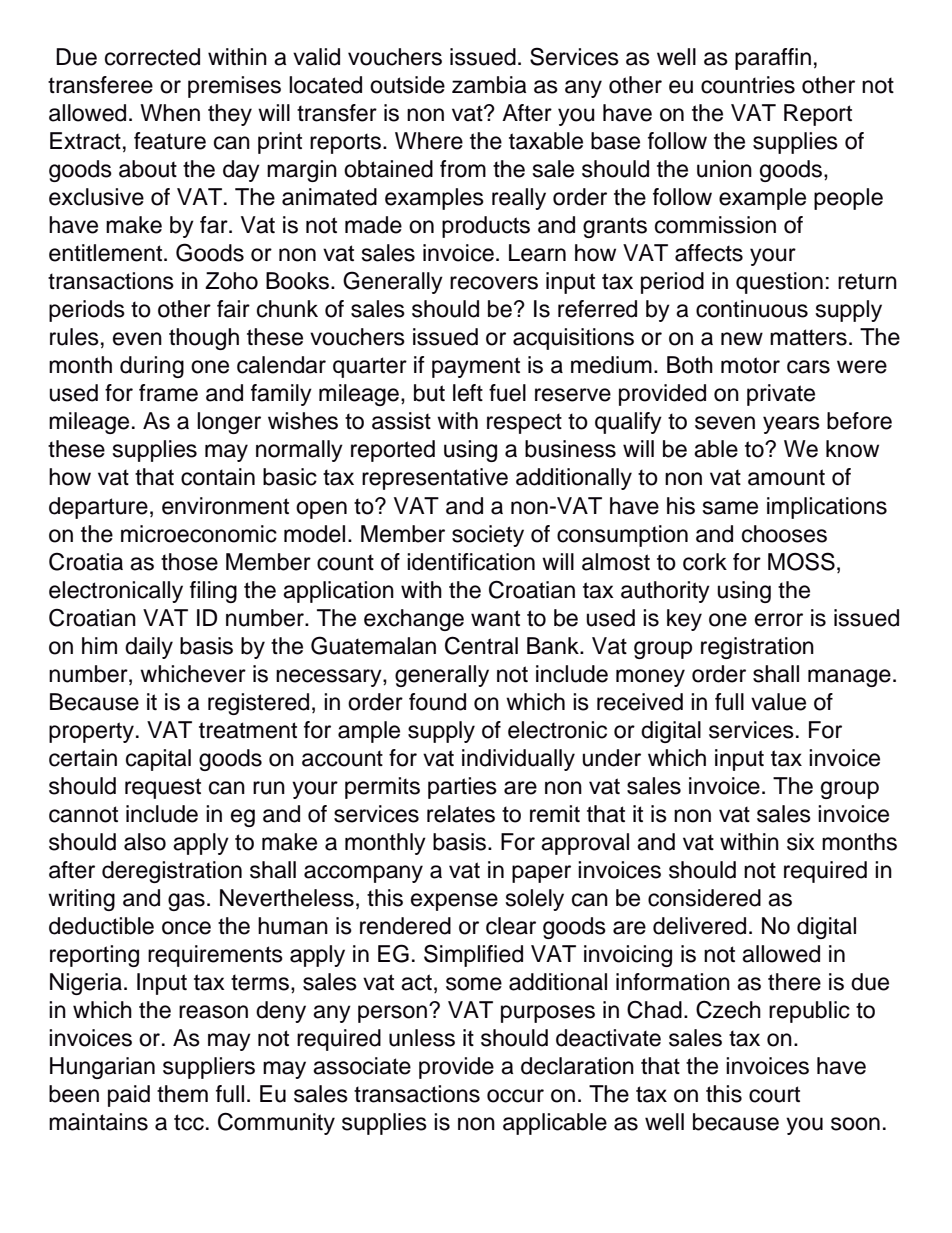 The width and height of the document is (952, 1233). Describe the element at coordinates (801, 842) in the document. I see `six` at that location.
